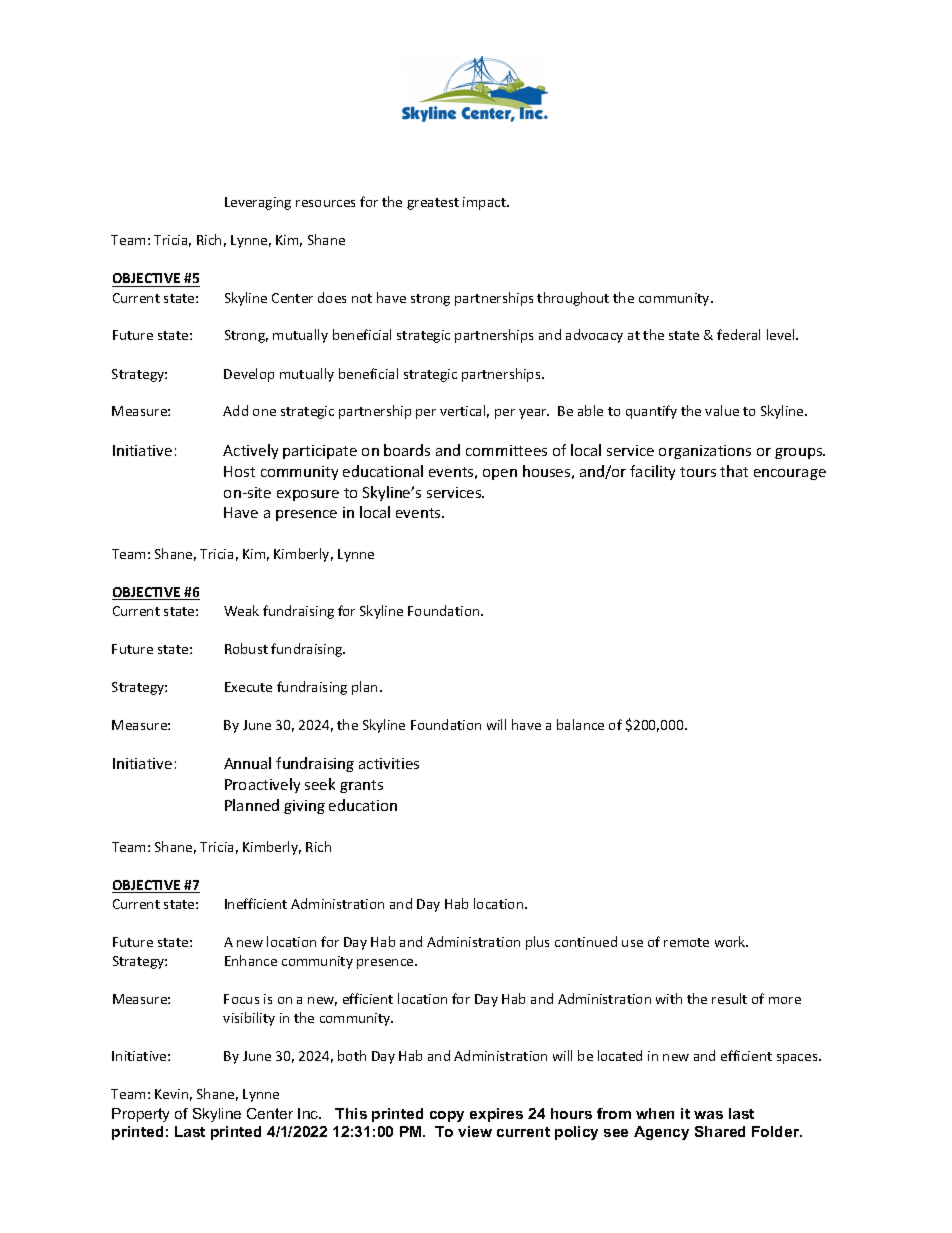 The width and height of the page is (952, 1233). Describe the element at coordinates (738, 334) in the page. I see `federal` at that location.
